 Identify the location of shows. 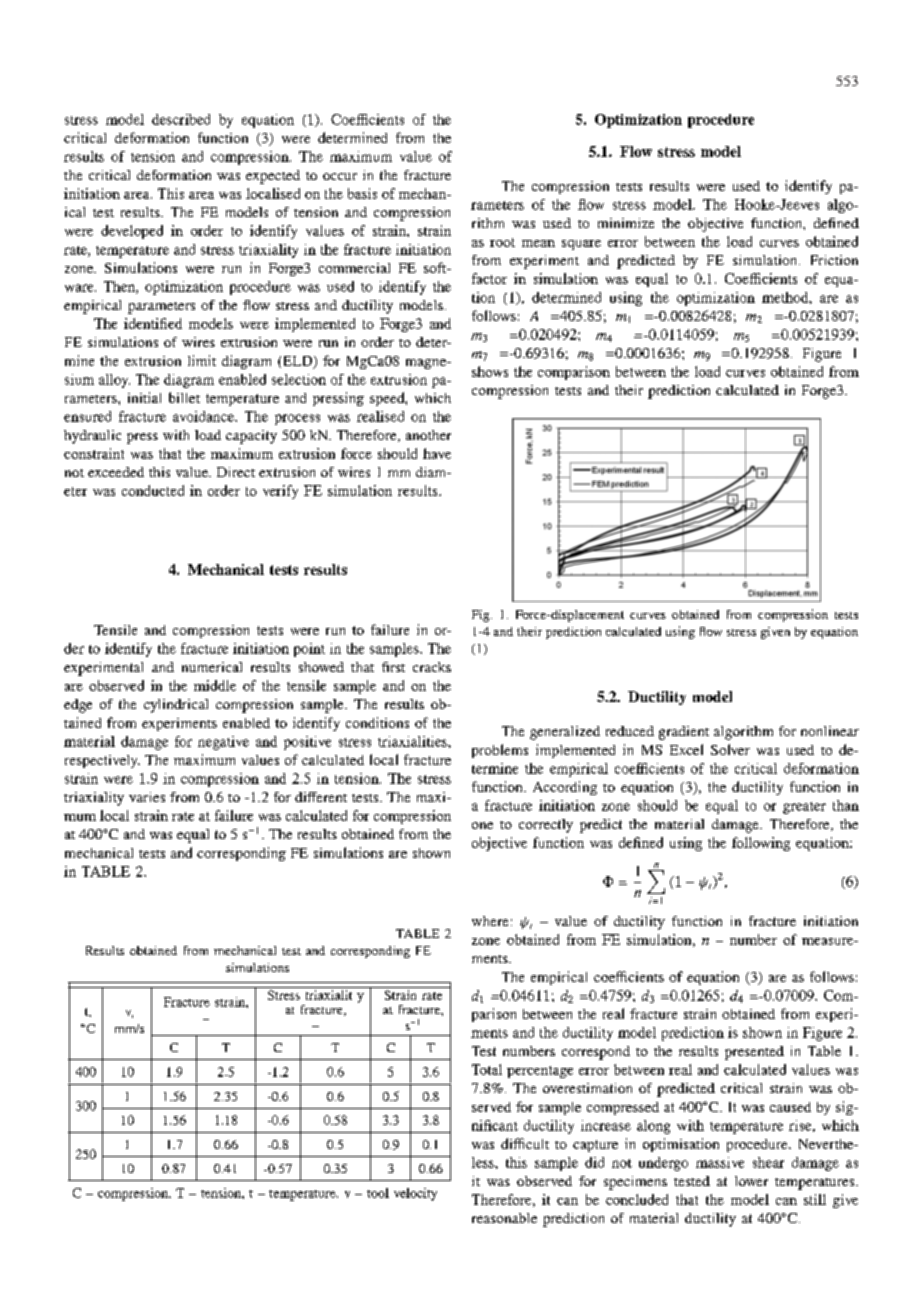
(490, 371).
